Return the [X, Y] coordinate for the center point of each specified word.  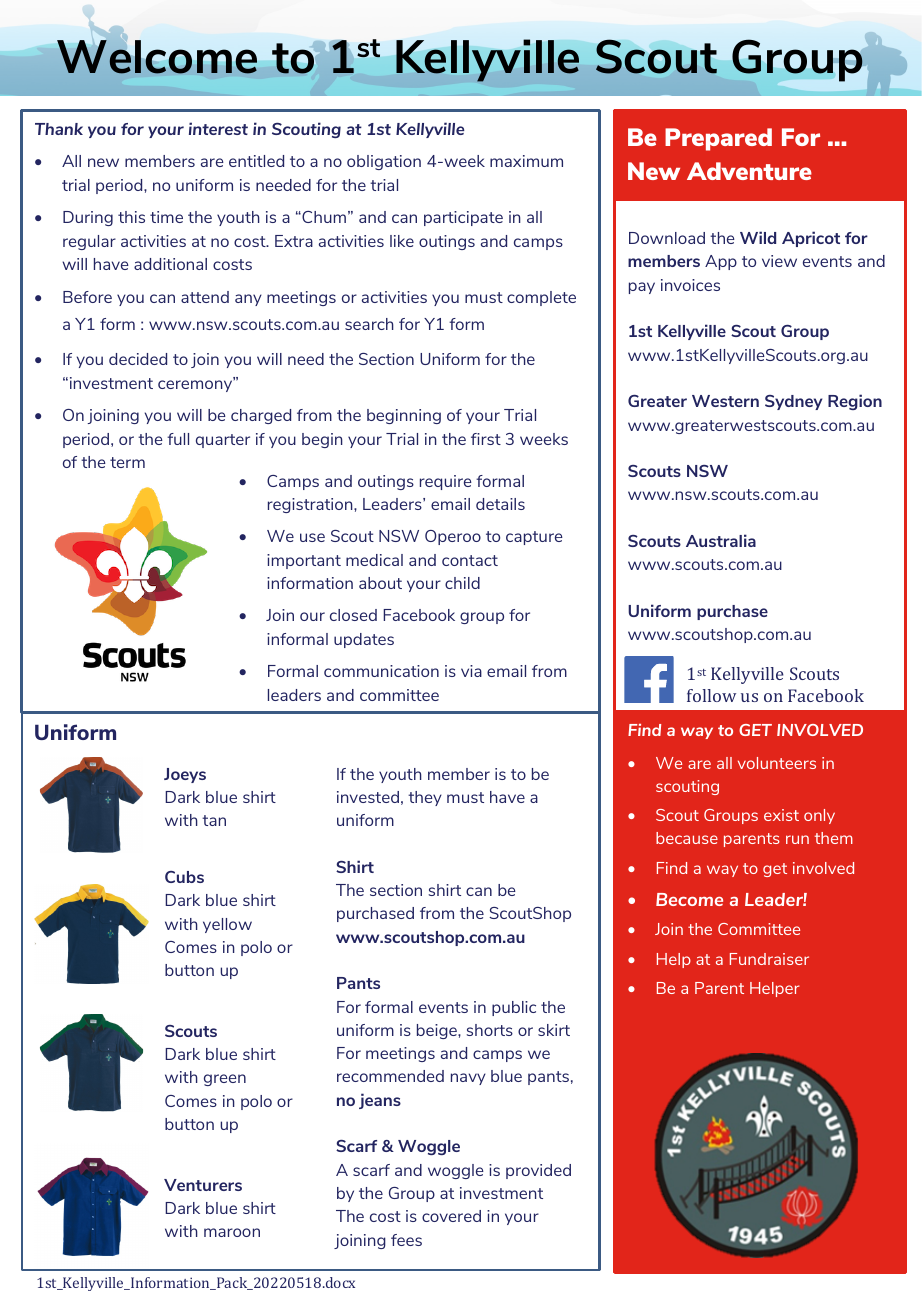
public [514, 1008]
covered [451, 1216]
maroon [232, 1232]
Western [725, 401]
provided [538, 1171]
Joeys [185, 775]
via [471, 671]
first [486, 439]
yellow [227, 925]
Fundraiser [769, 959]
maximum [526, 161]
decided [138, 359]
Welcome [157, 57]
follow [711, 695]
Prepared [718, 139]
